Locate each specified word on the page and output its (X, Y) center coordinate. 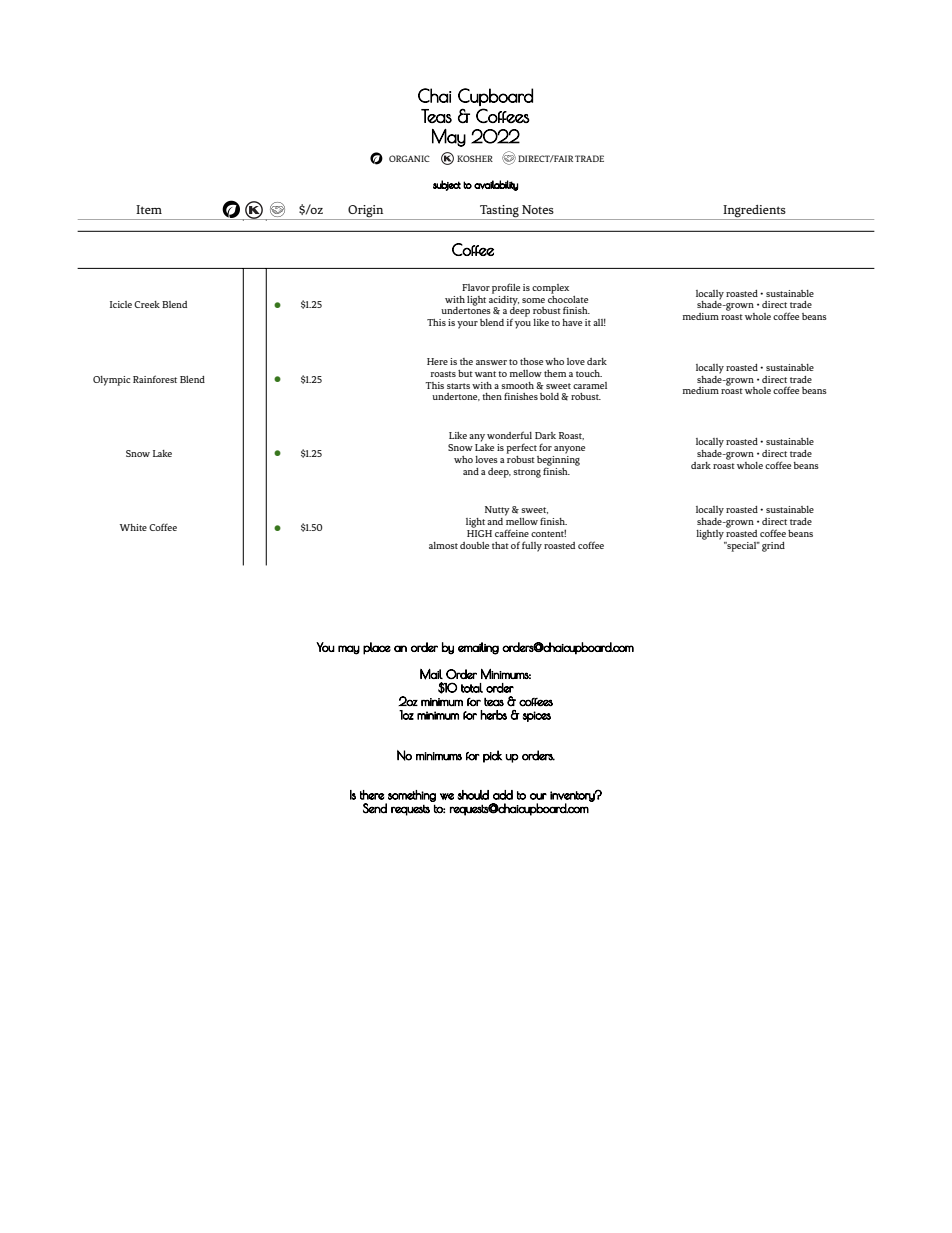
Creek (147, 304)
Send (375, 808)
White (133, 527)
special (742, 547)
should (473, 795)
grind (773, 547)
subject (447, 185)
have (572, 322)
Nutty (497, 511)
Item (149, 209)
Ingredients (754, 212)
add (503, 795)
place (377, 648)
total (472, 688)
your (467, 325)
